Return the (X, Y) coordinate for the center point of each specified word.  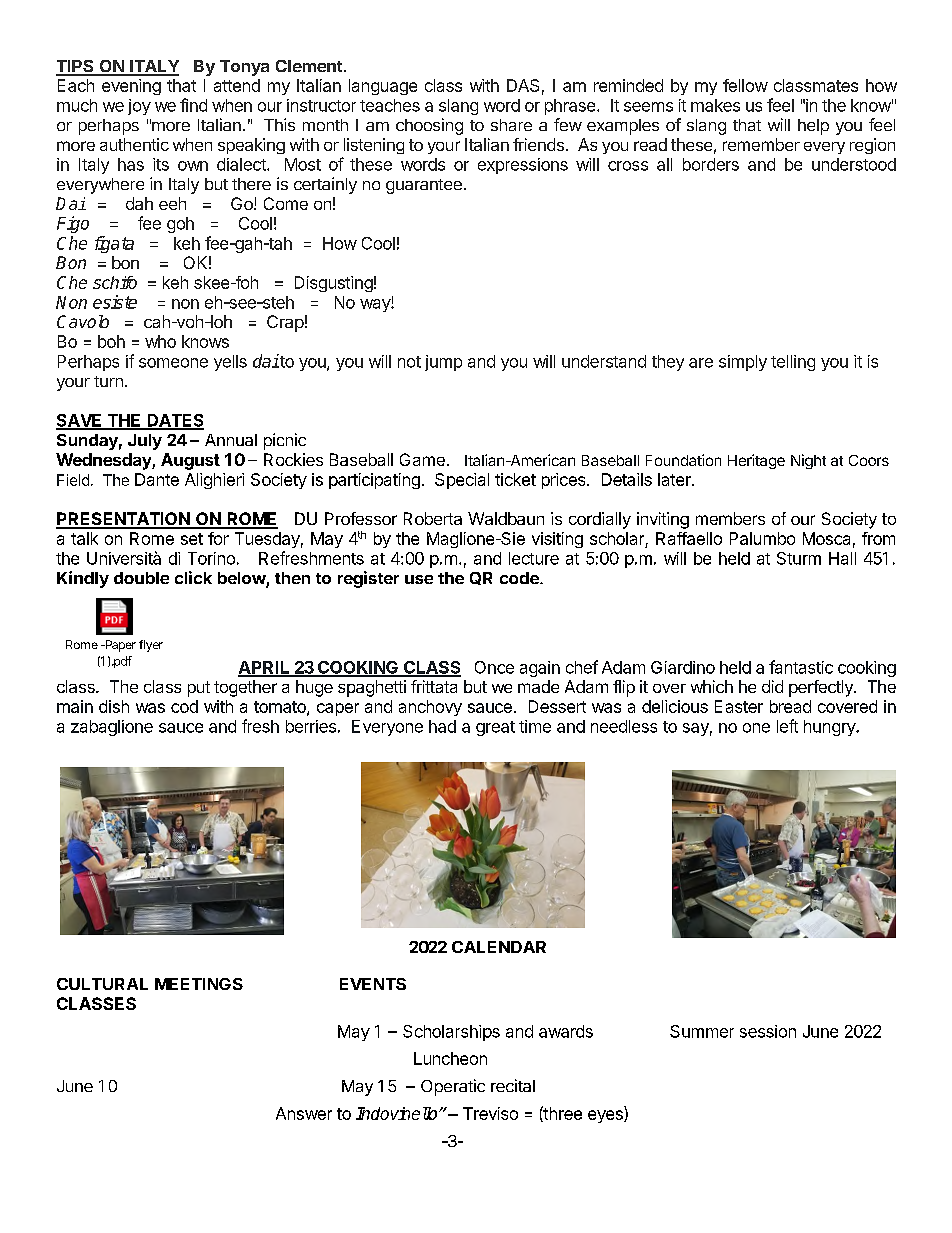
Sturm (799, 558)
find (193, 105)
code (520, 578)
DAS (523, 85)
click (193, 577)
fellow (745, 85)
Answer (304, 1113)
